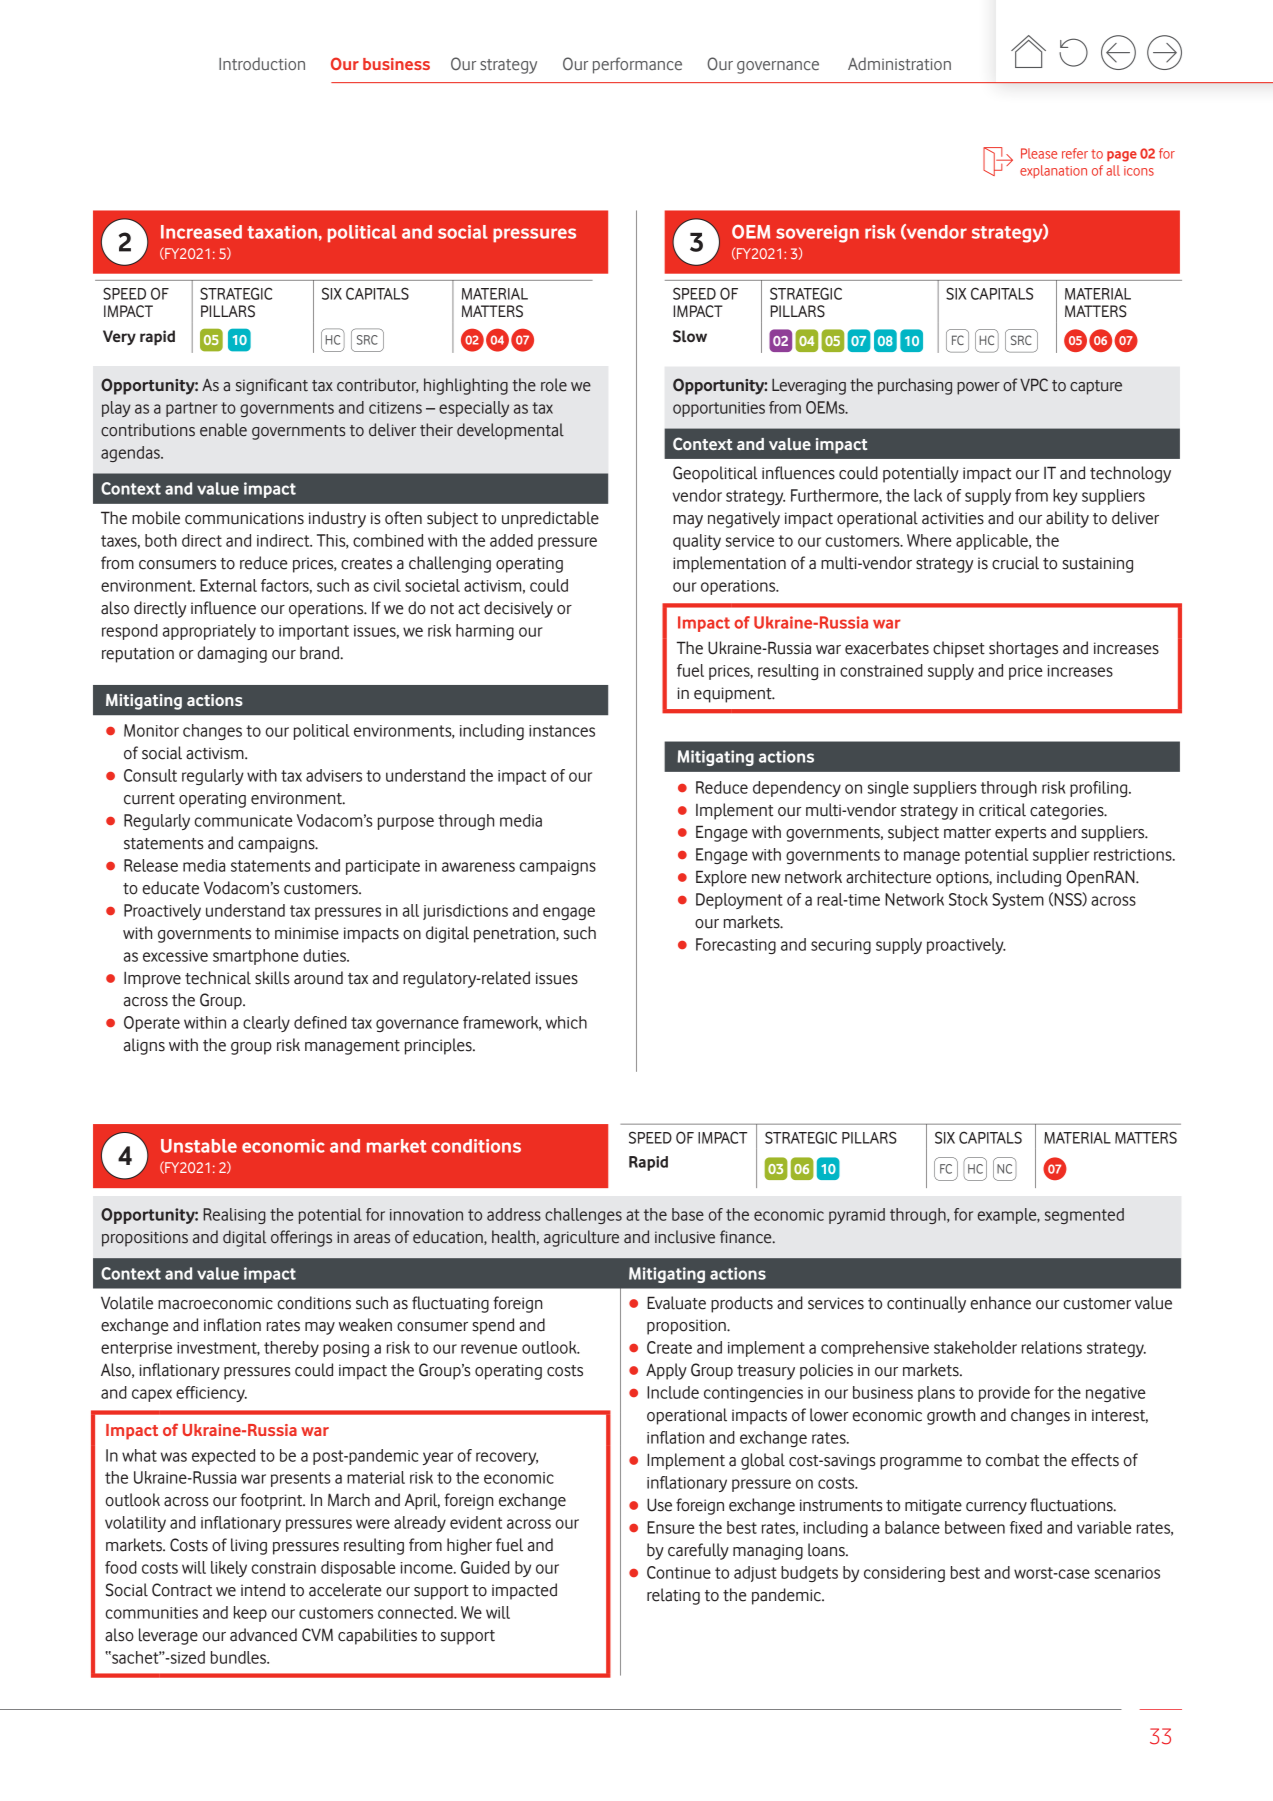 The image size is (1273, 1801). Describe the element at coordinates (301, 1238) in the screenshot. I see `offerings` at that location.
